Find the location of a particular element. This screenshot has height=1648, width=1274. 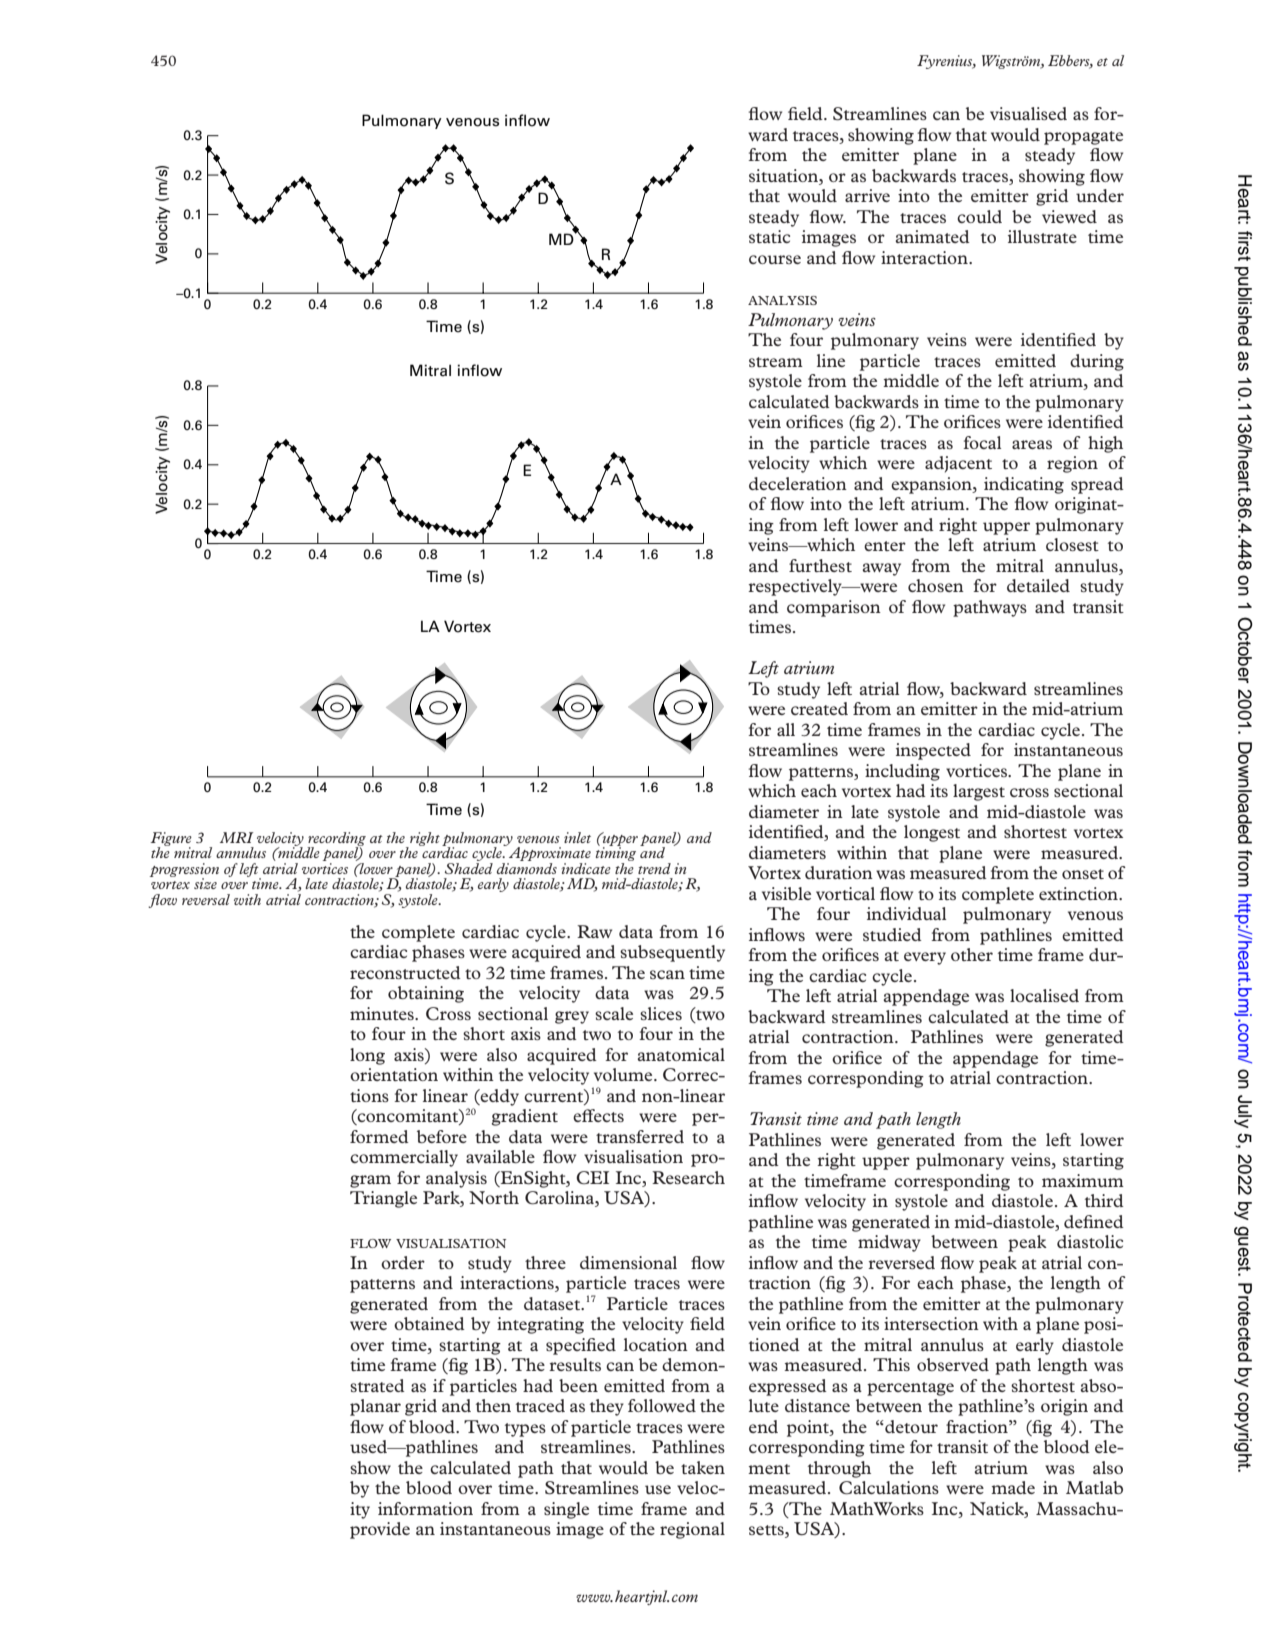

visualised is located at coordinates (1028, 113).
